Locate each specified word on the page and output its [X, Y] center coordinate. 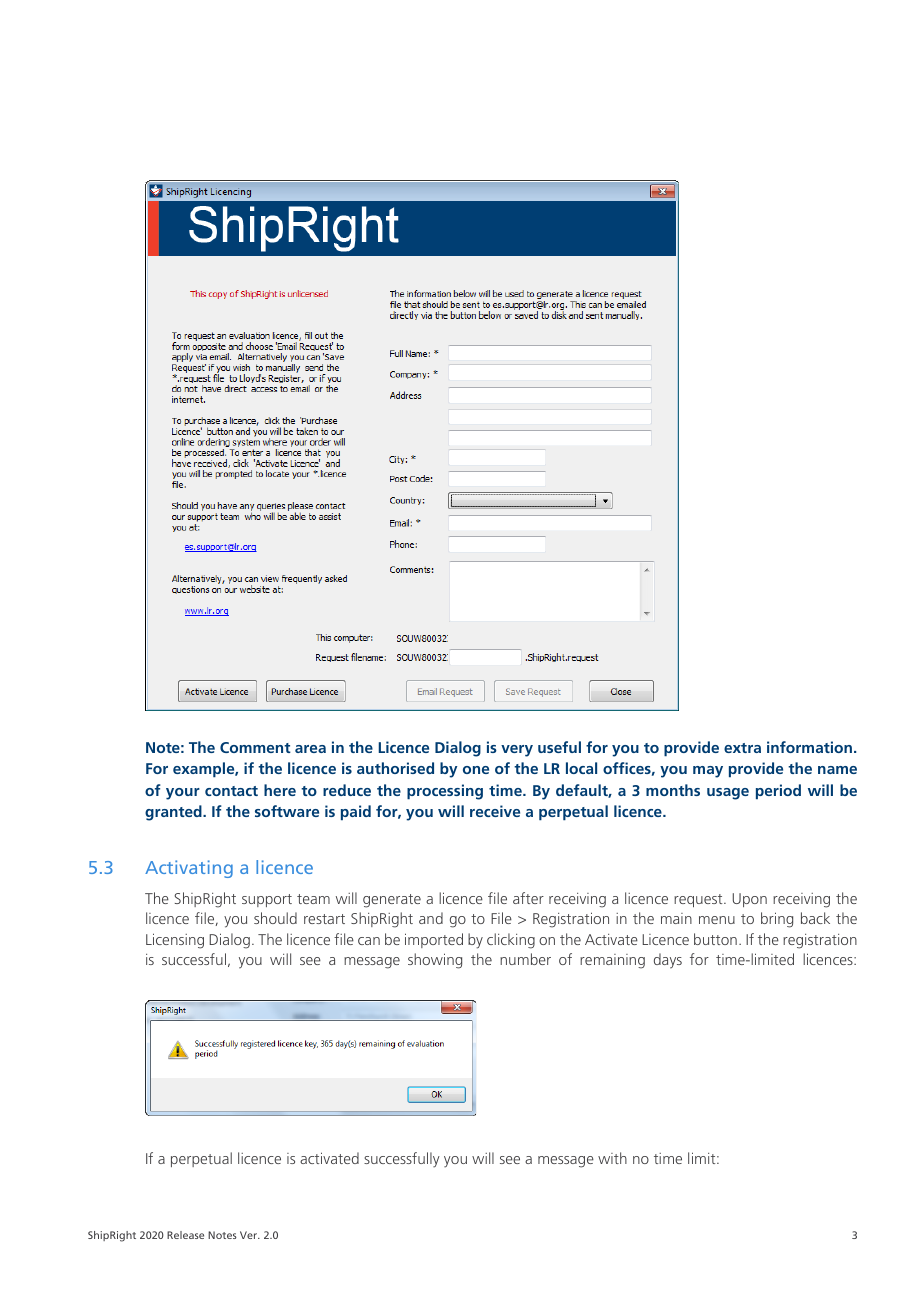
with [612, 1158]
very [517, 751]
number [525, 959]
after [528, 898]
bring [777, 920]
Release [185, 1235]
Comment [255, 747]
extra [742, 748]
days [668, 961]
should [275, 918]
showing [435, 961]
